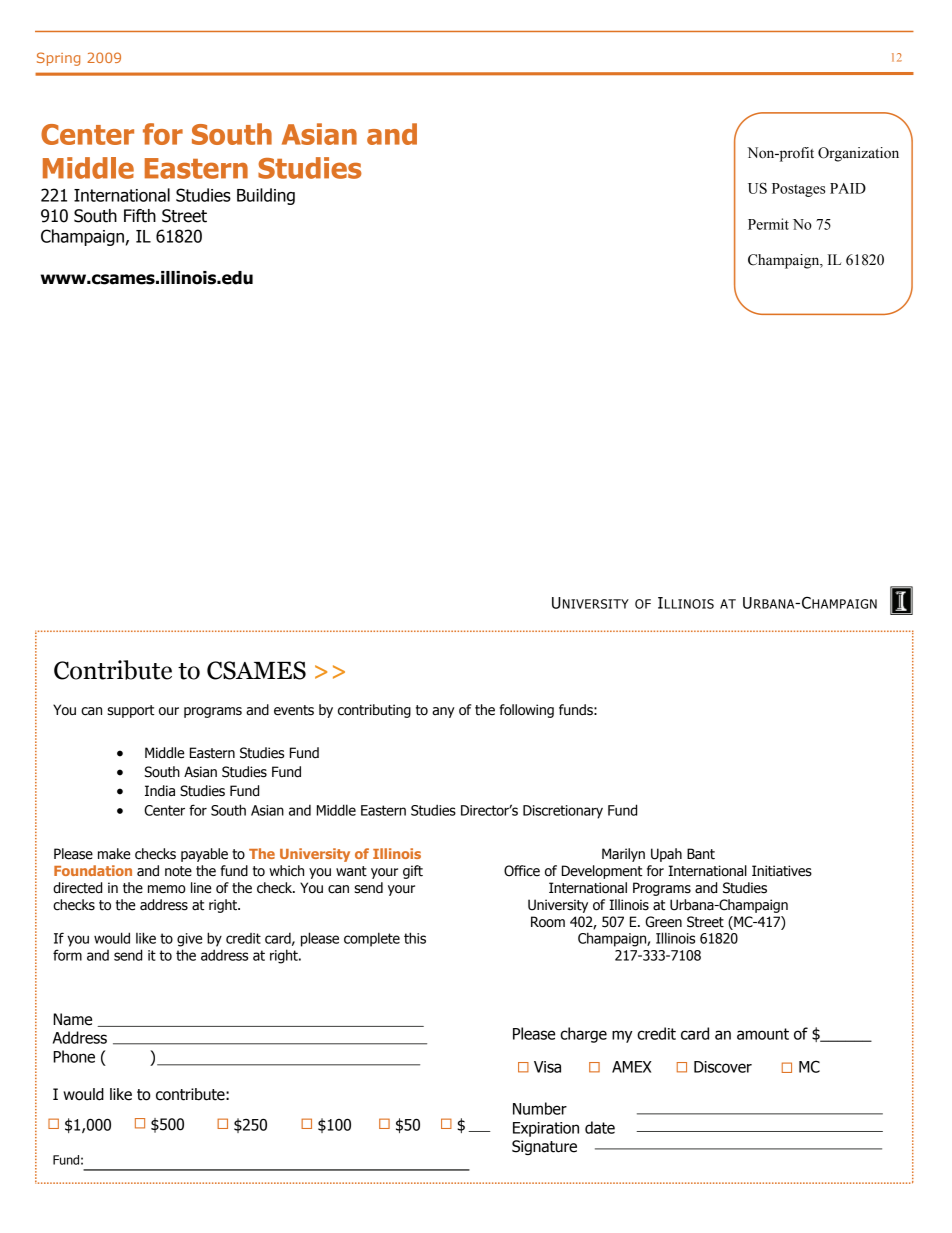 The image size is (952, 1233). What do you see at coordinates (130, 711) in the screenshot?
I see `support` at bounding box center [130, 711].
